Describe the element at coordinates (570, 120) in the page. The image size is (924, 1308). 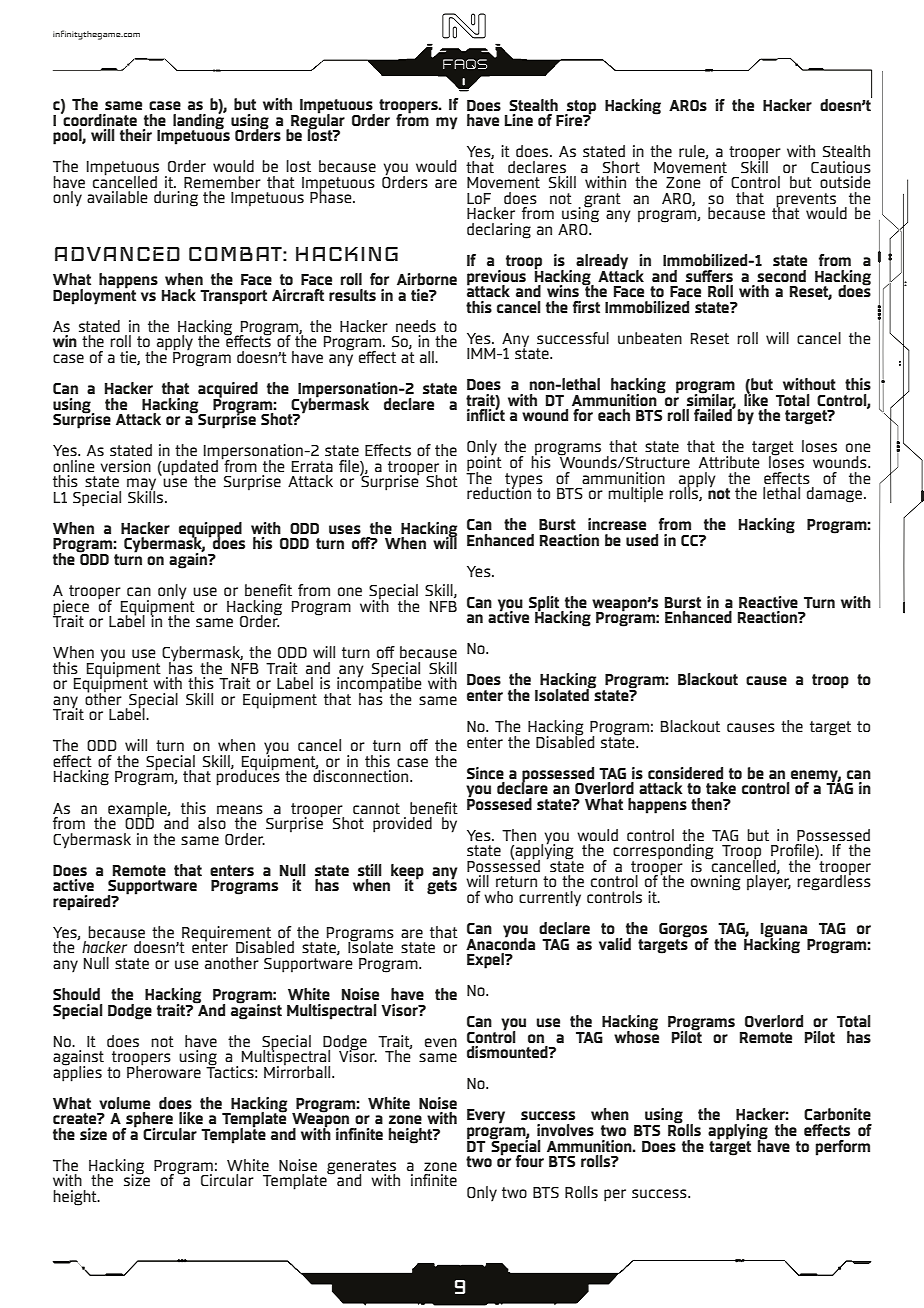
I see `Fire` at that location.
